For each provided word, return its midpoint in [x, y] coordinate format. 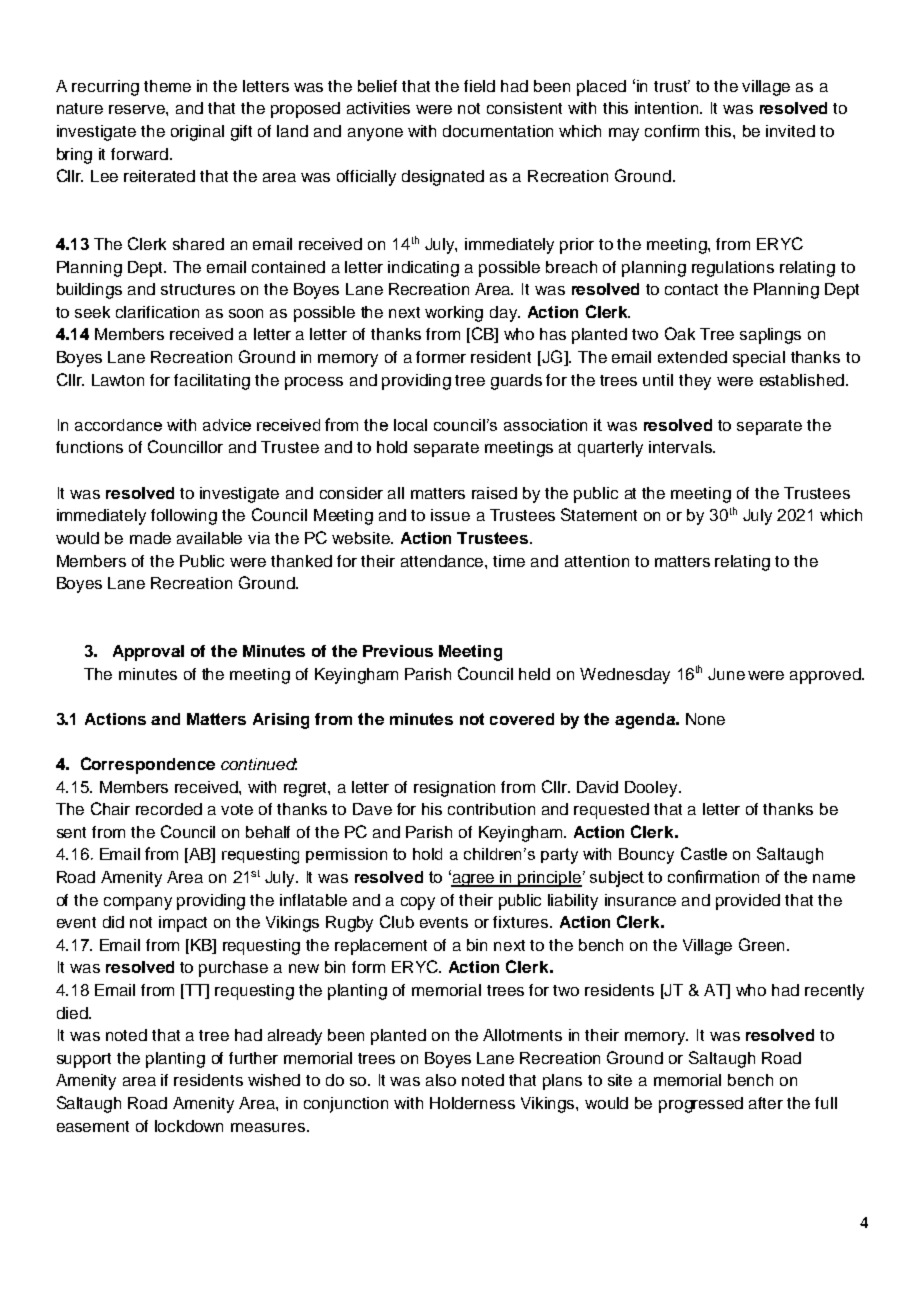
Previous [398, 651]
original [197, 133]
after [766, 1103]
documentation [498, 131]
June [726, 674]
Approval [148, 653]
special [759, 359]
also [441, 1080]
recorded [169, 809]
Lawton [118, 380]
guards [516, 382]
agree [473, 880]
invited [790, 131]
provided [748, 902]
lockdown [189, 1126]
